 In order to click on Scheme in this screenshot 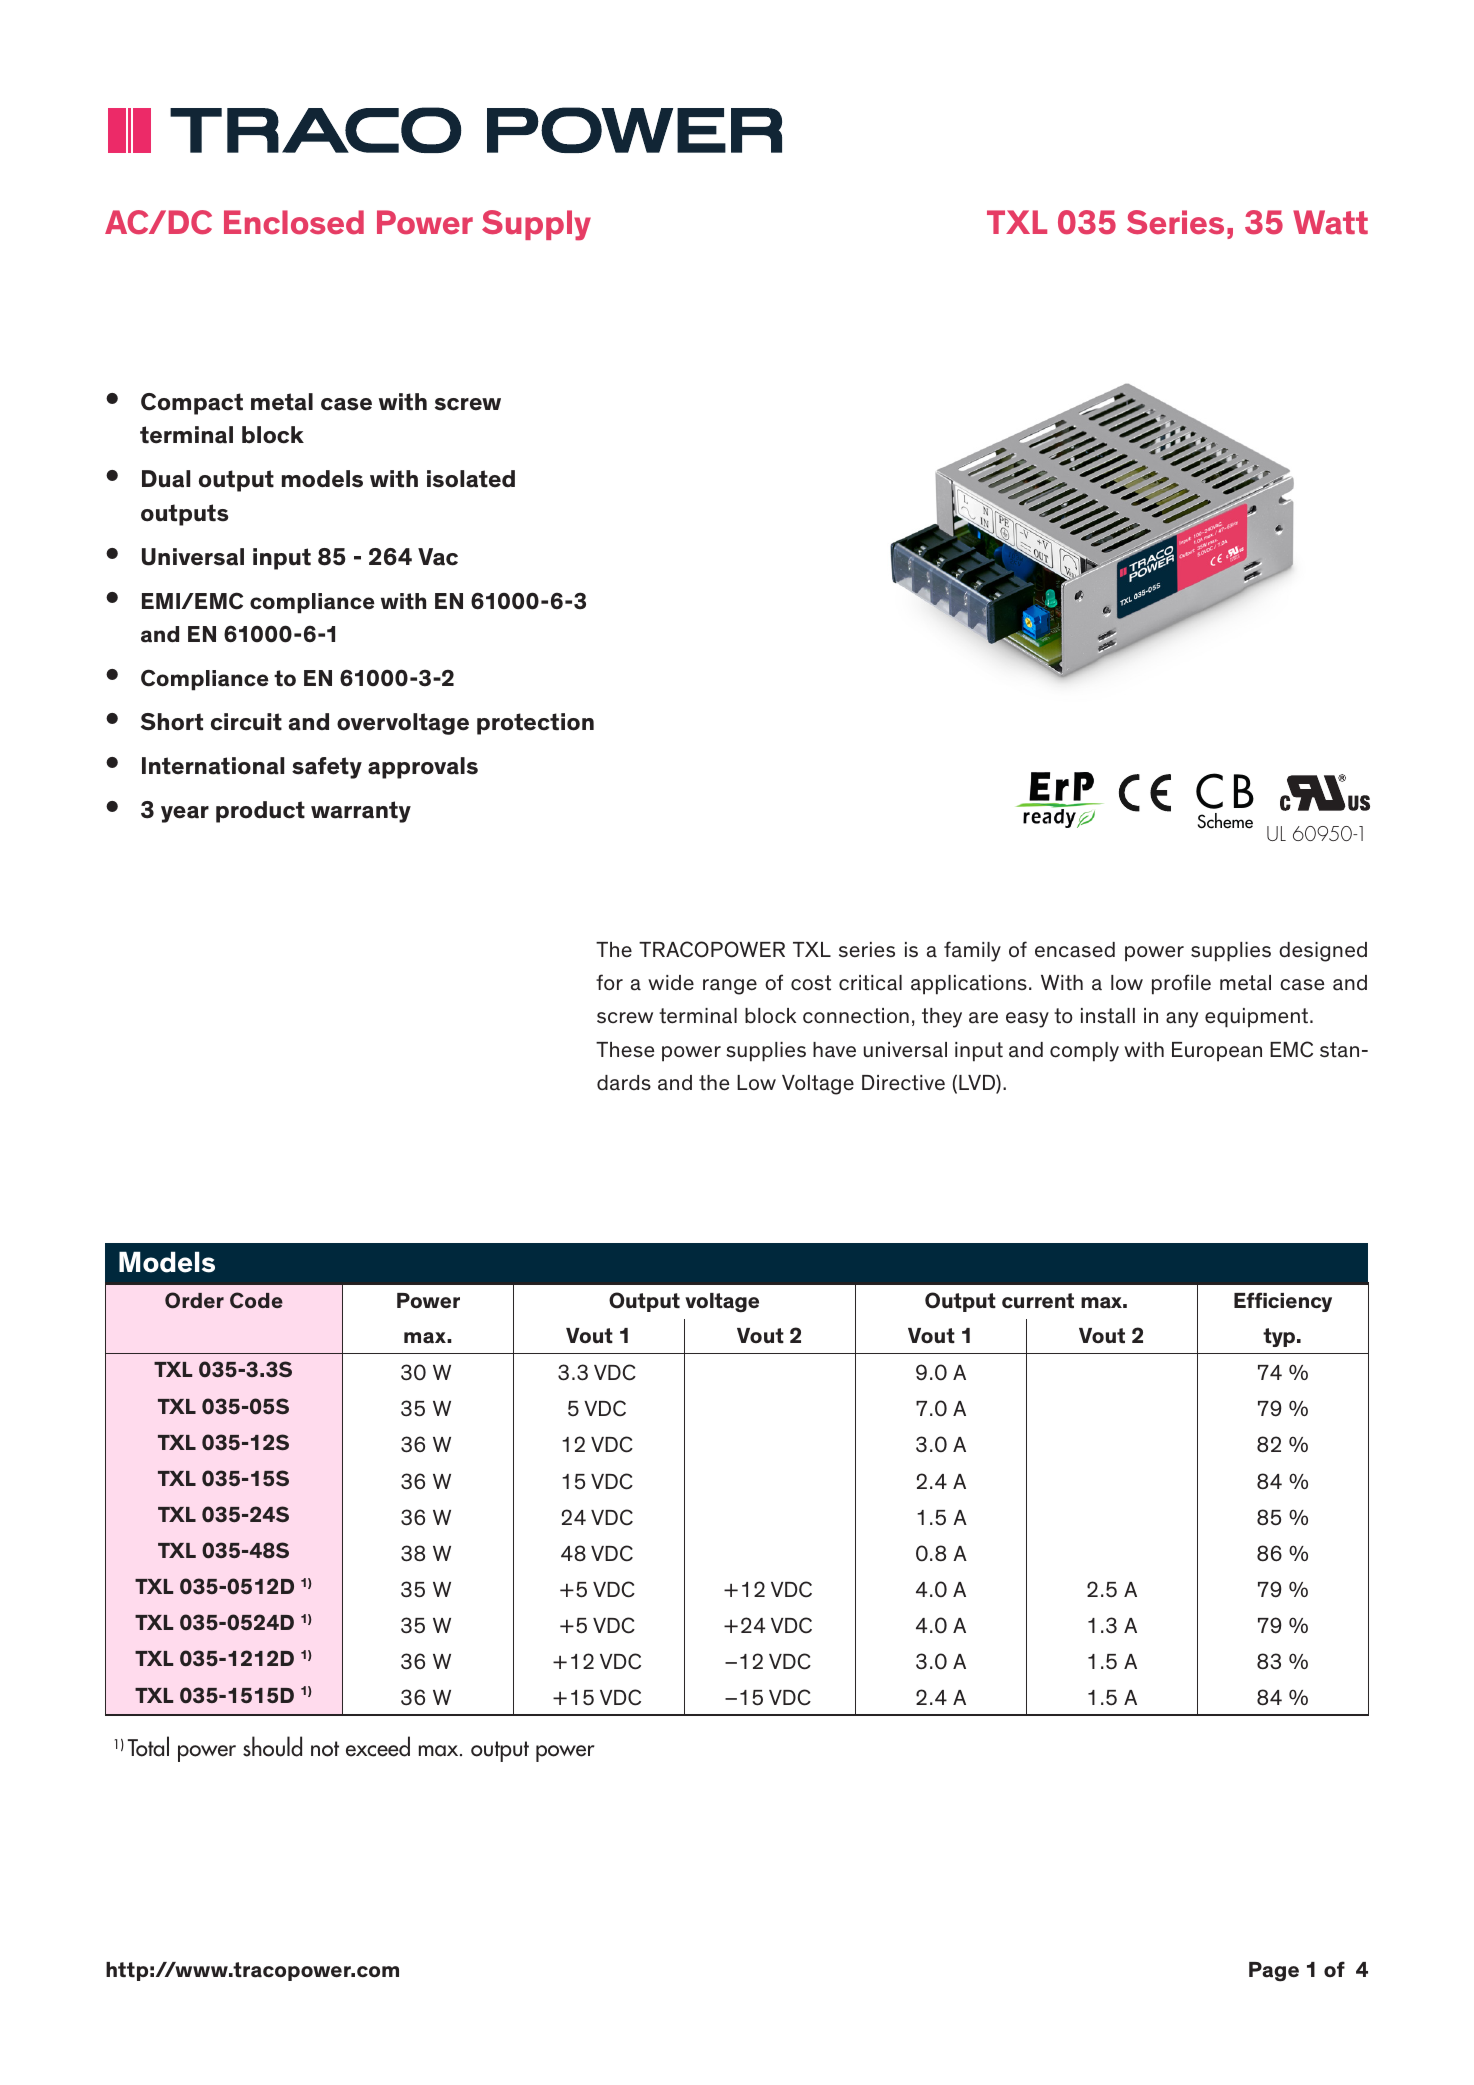, I will do `click(1225, 821)`.
